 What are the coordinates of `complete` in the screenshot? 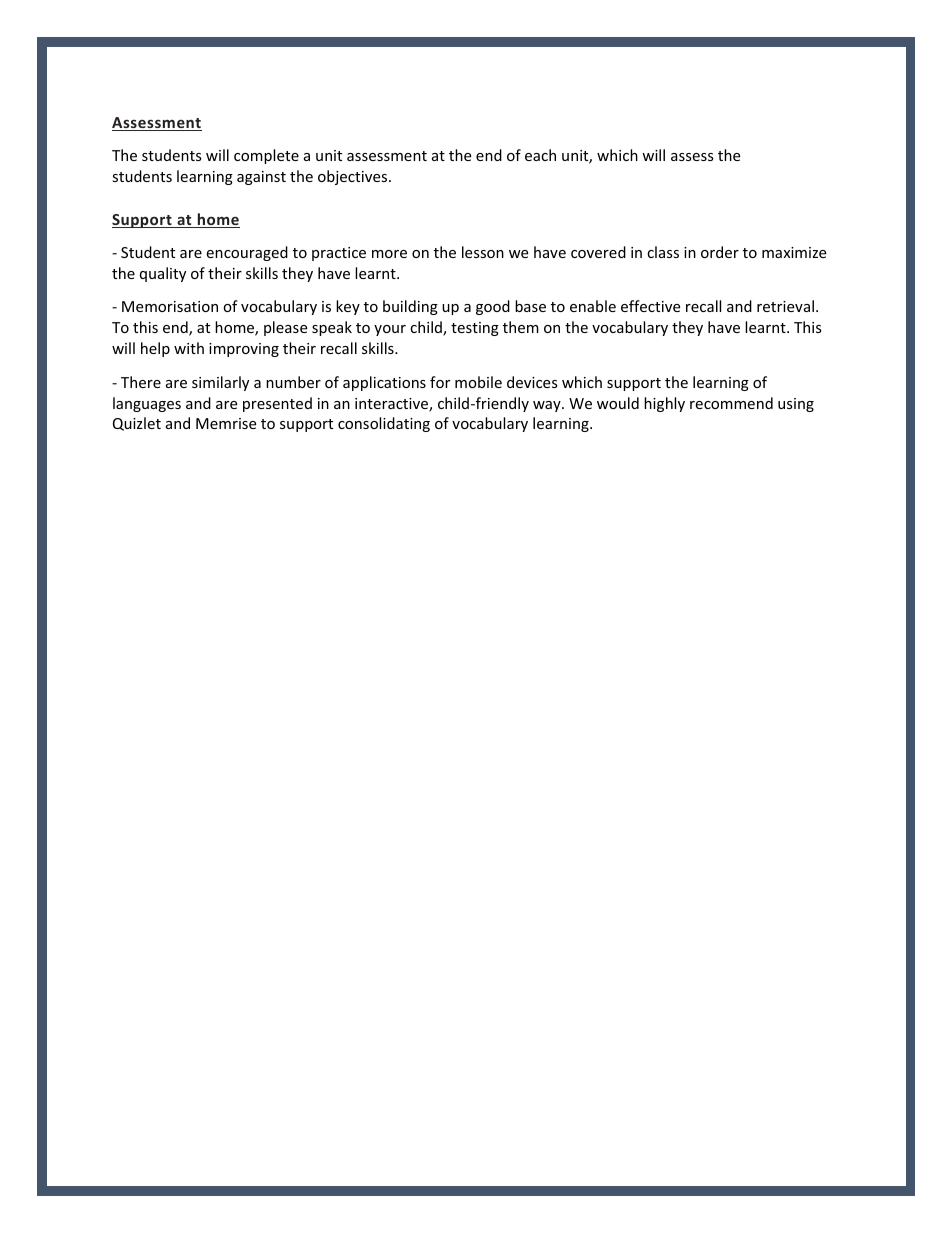 It's located at (266, 156).
